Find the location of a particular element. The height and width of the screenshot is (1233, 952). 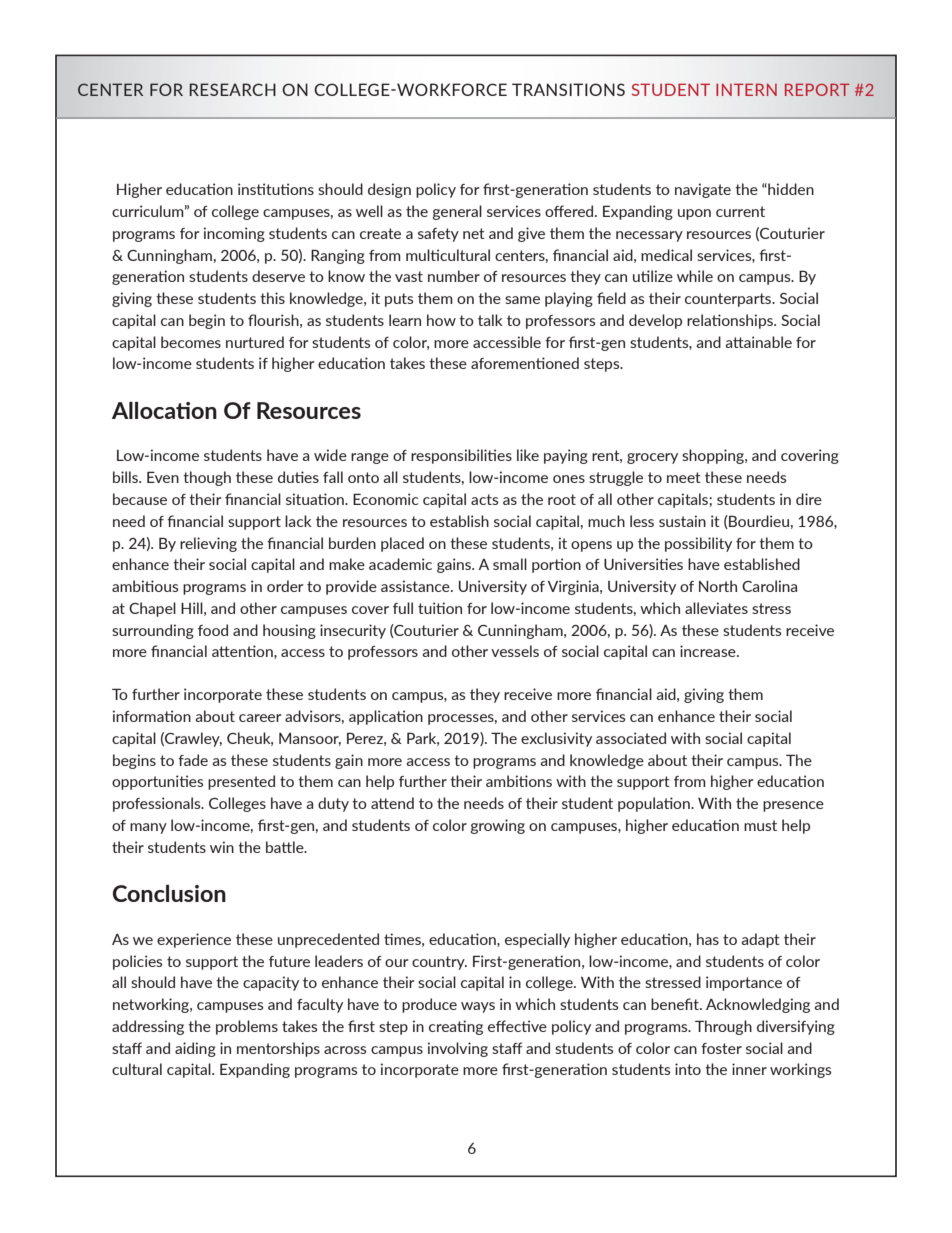

TRANSITIONS is located at coordinates (568, 89).
